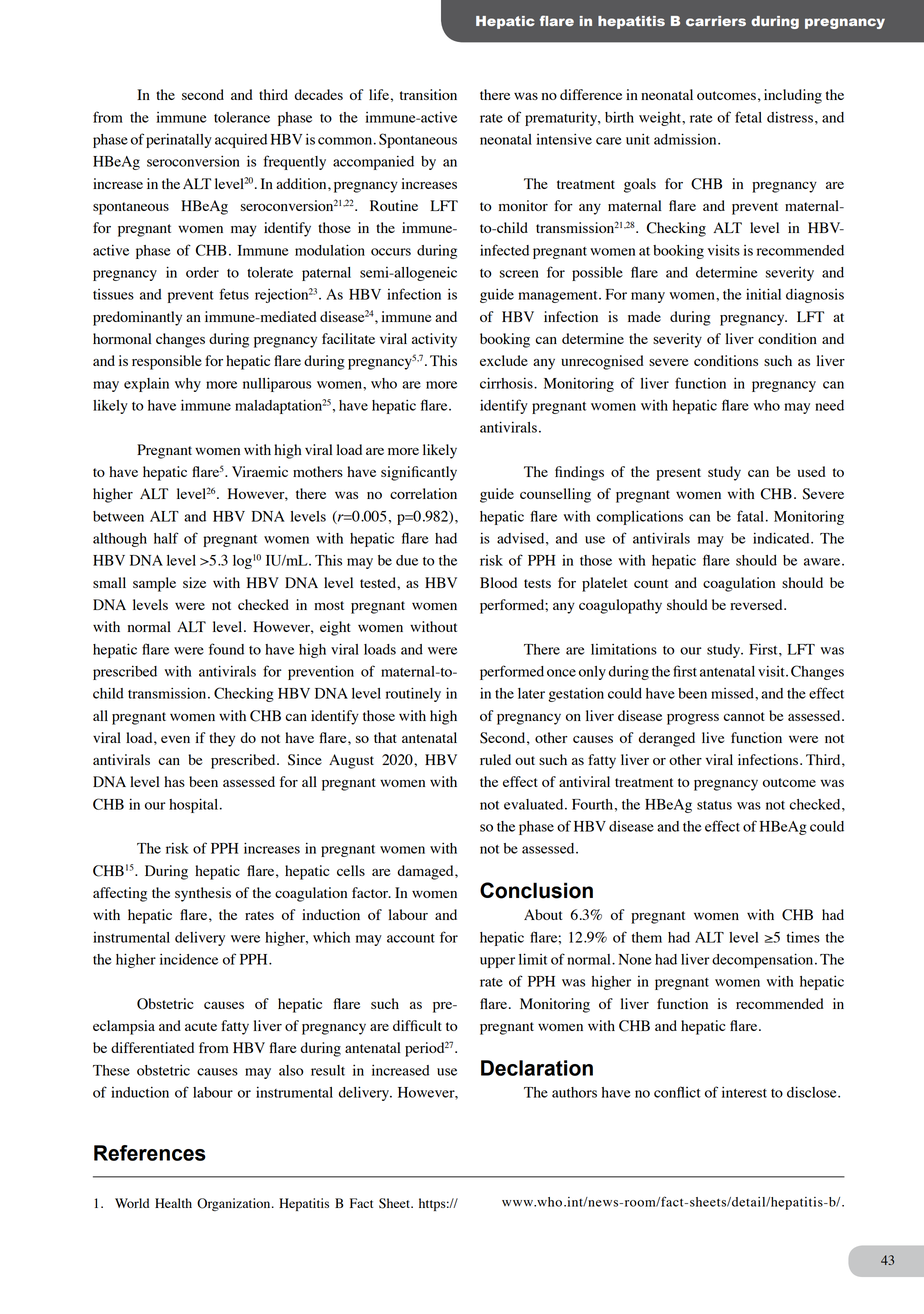 The height and width of the screenshot is (1314, 924). Describe the element at coordinates (188, 385) in the screenshot. I see `why` at that location.
